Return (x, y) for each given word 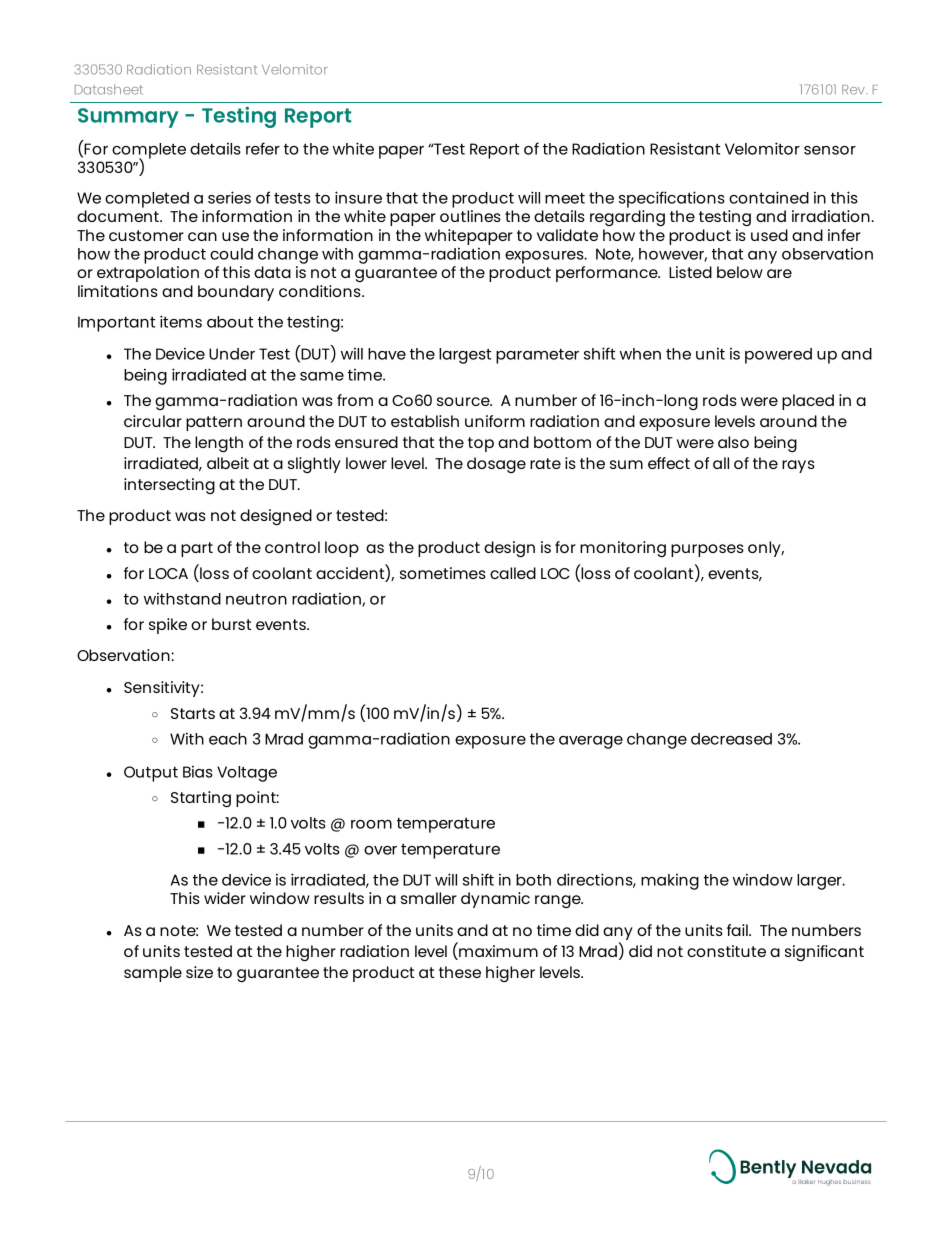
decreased (731, 739)
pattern (214, 423)
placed (808, 402)
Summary (128, 118)
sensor (830, 150)
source (464, 401)
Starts (193, 713)
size (199, 972)
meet (565, 198)
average (591, 742)
